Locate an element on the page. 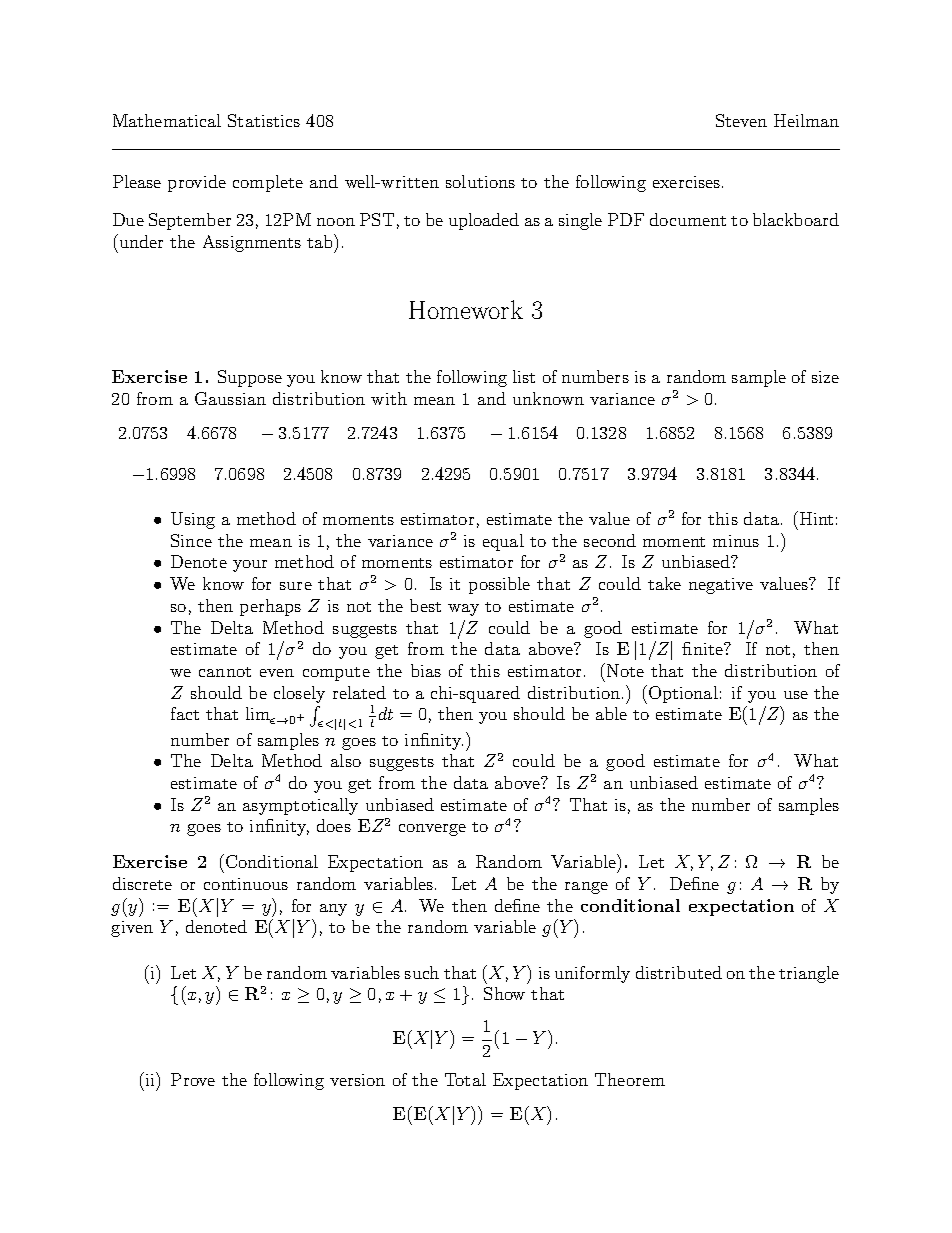 The image size is (952, 1233). Total is located at coordinates (465, 1079).
